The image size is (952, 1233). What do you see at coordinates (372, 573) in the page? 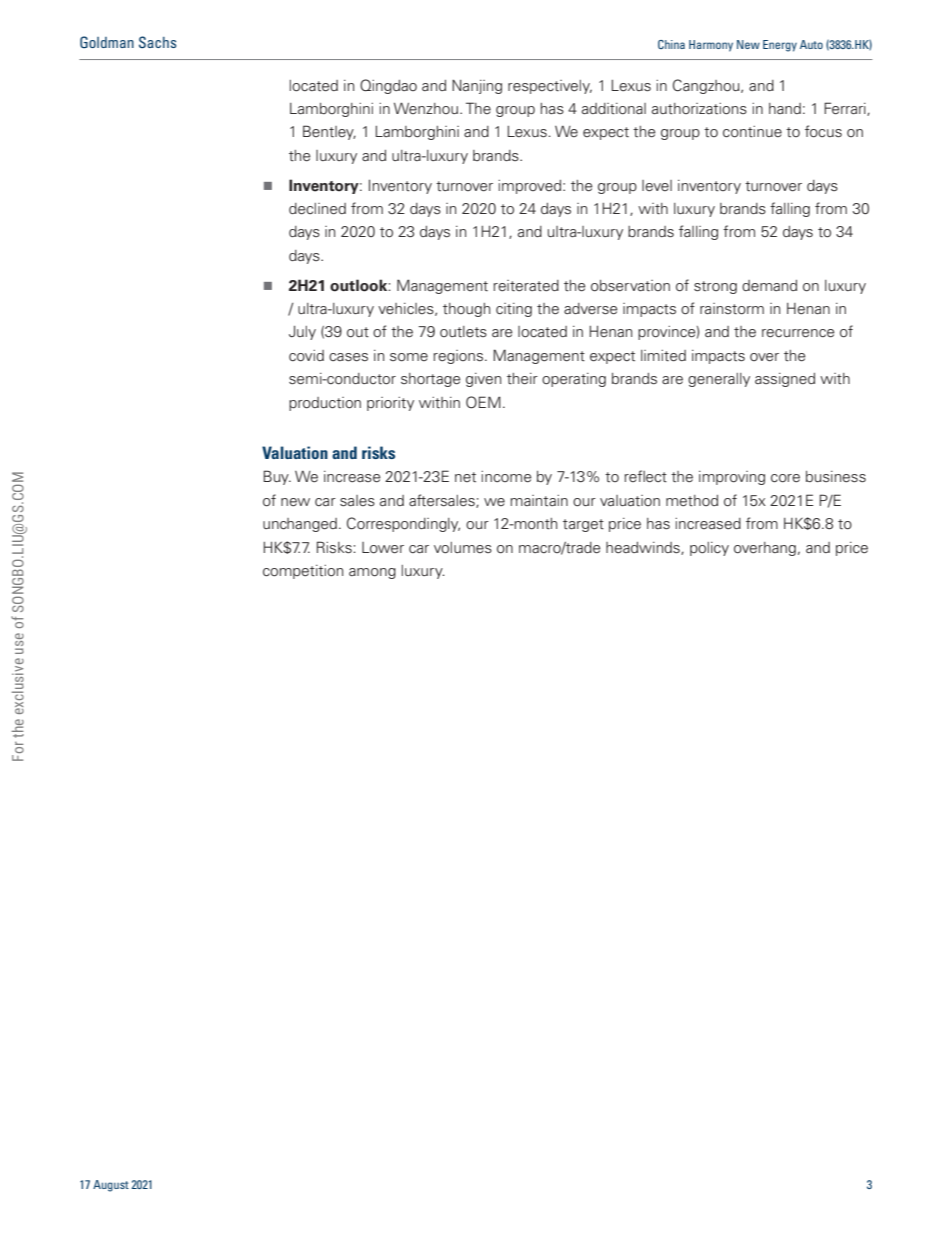
I see `among` at bounding box center [372, 573].
